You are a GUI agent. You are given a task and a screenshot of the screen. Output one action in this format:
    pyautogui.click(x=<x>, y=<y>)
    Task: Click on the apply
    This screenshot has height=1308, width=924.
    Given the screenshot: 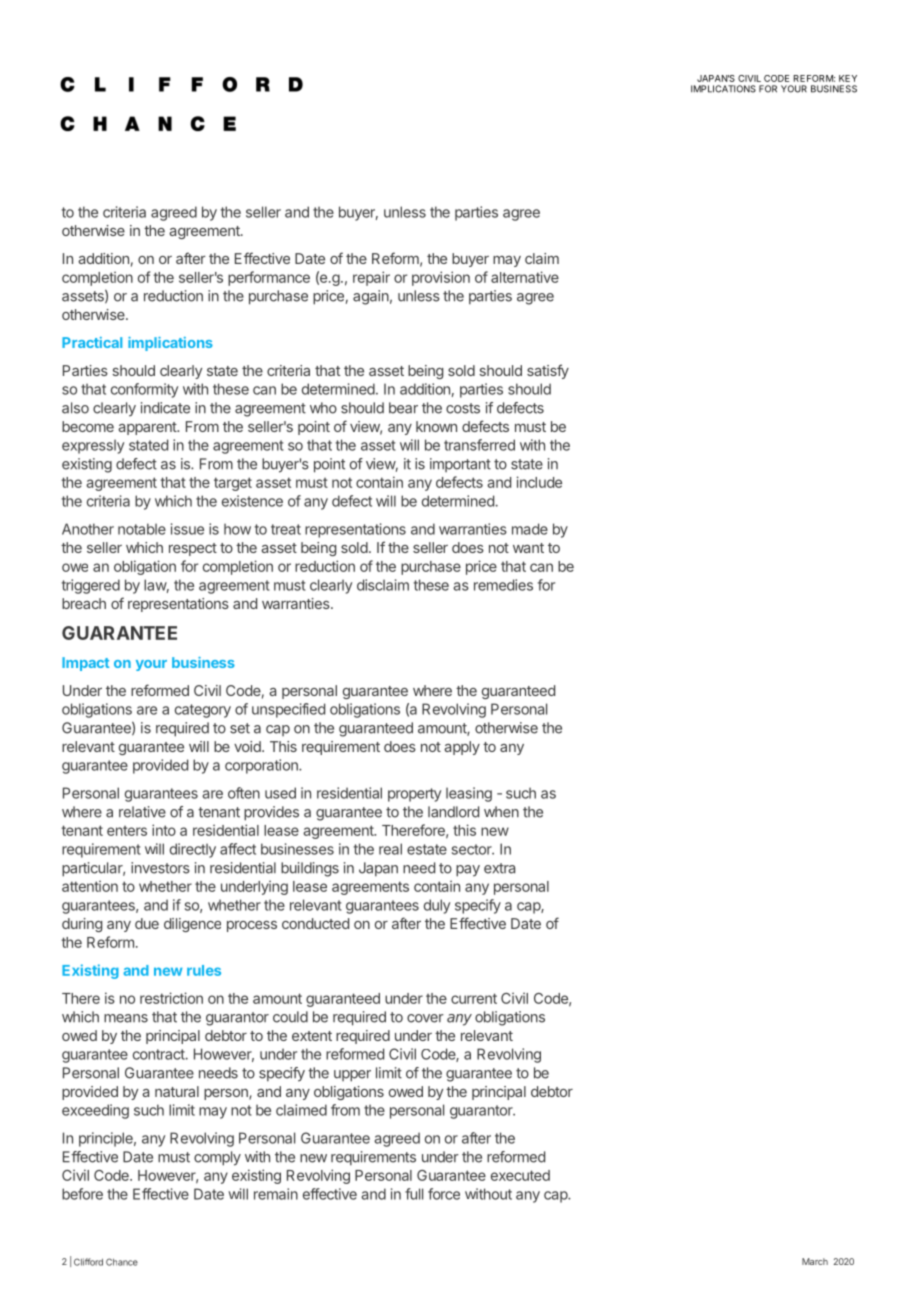 What is the action you would take?
    pyautogui.click(x=462, y=748)
